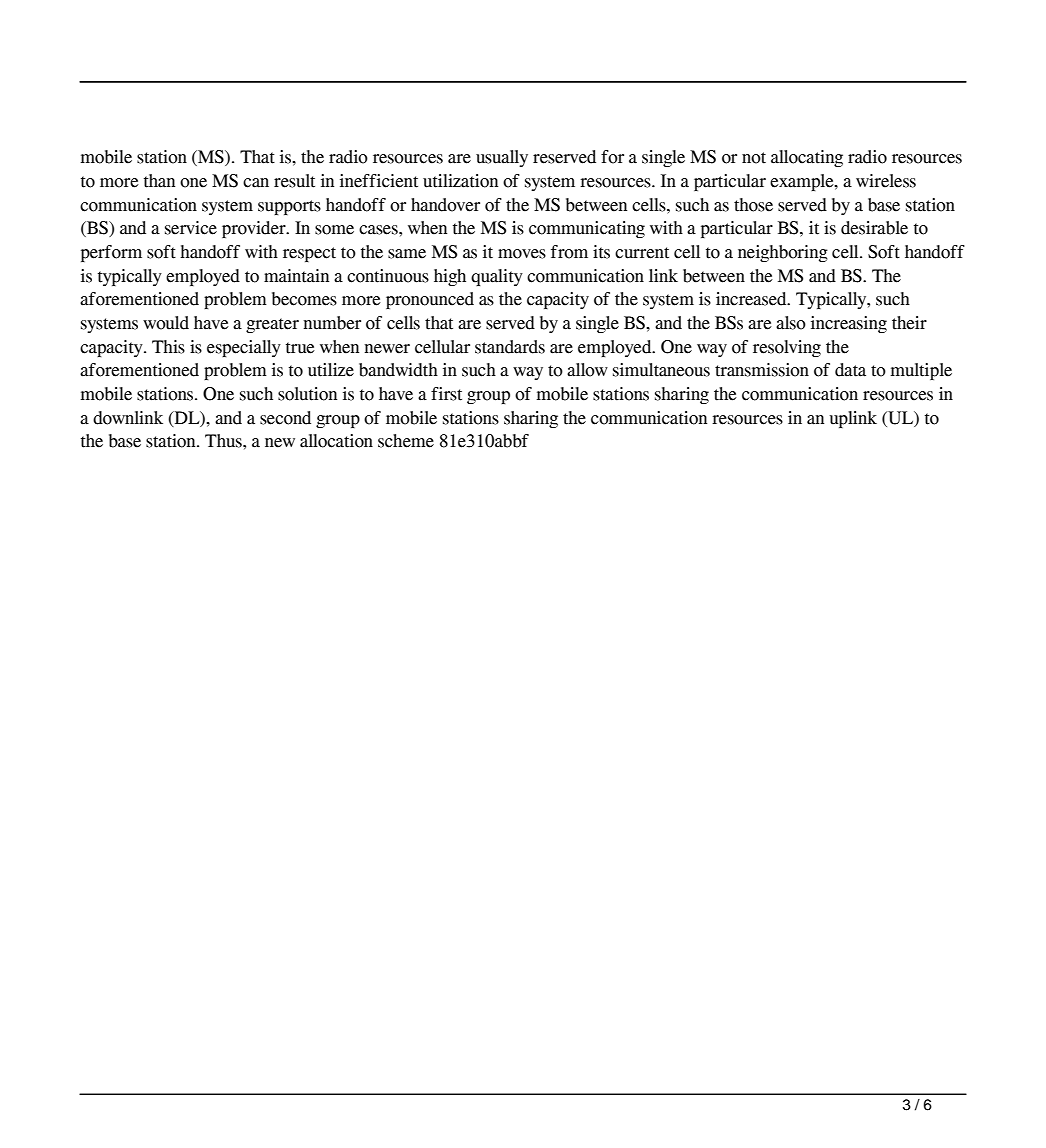 The width and height of the screenshot is (1046, 1148). I want to click on than, so click(159, 181).
